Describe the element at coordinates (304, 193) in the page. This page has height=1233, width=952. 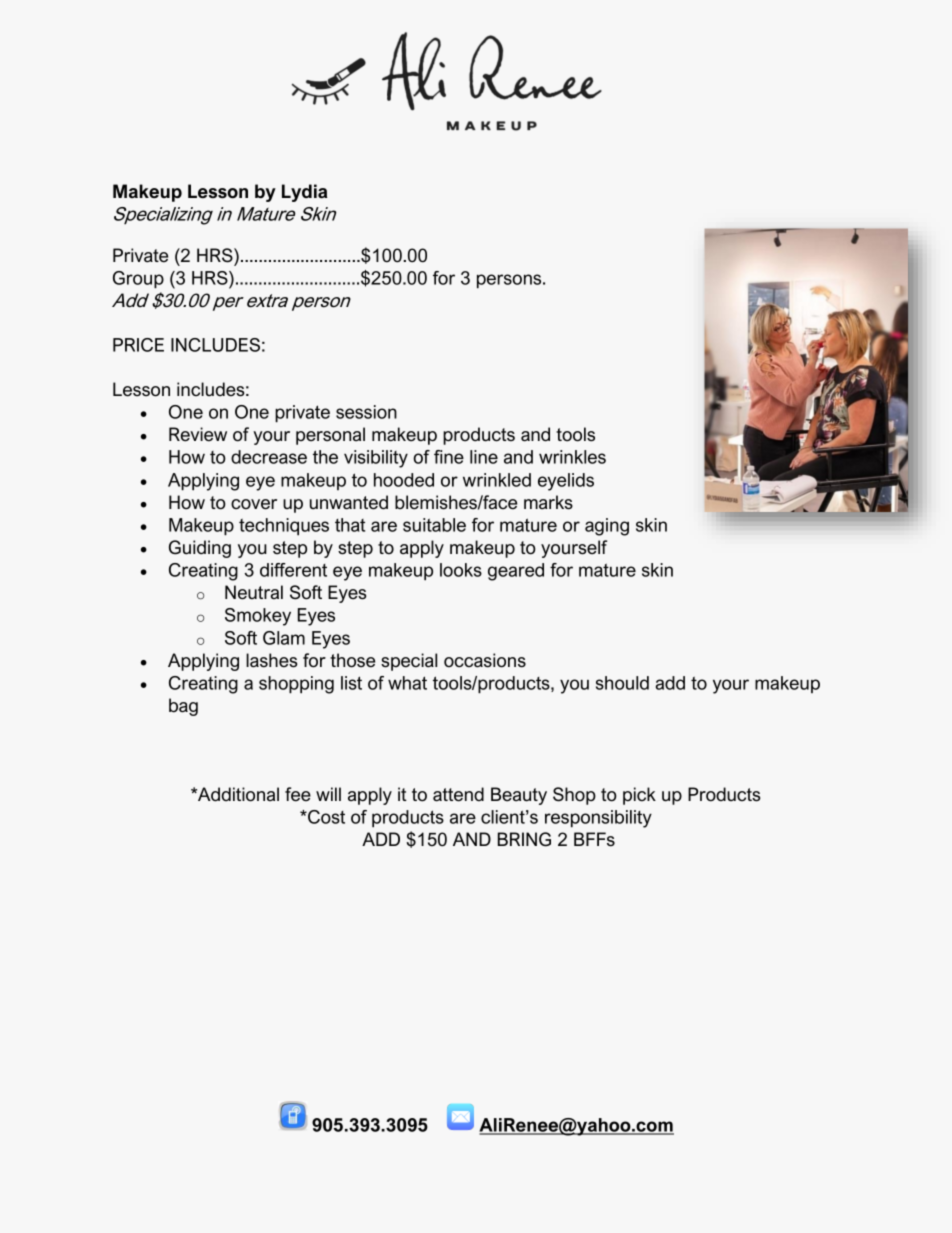
I see `Lydia` at that location.
